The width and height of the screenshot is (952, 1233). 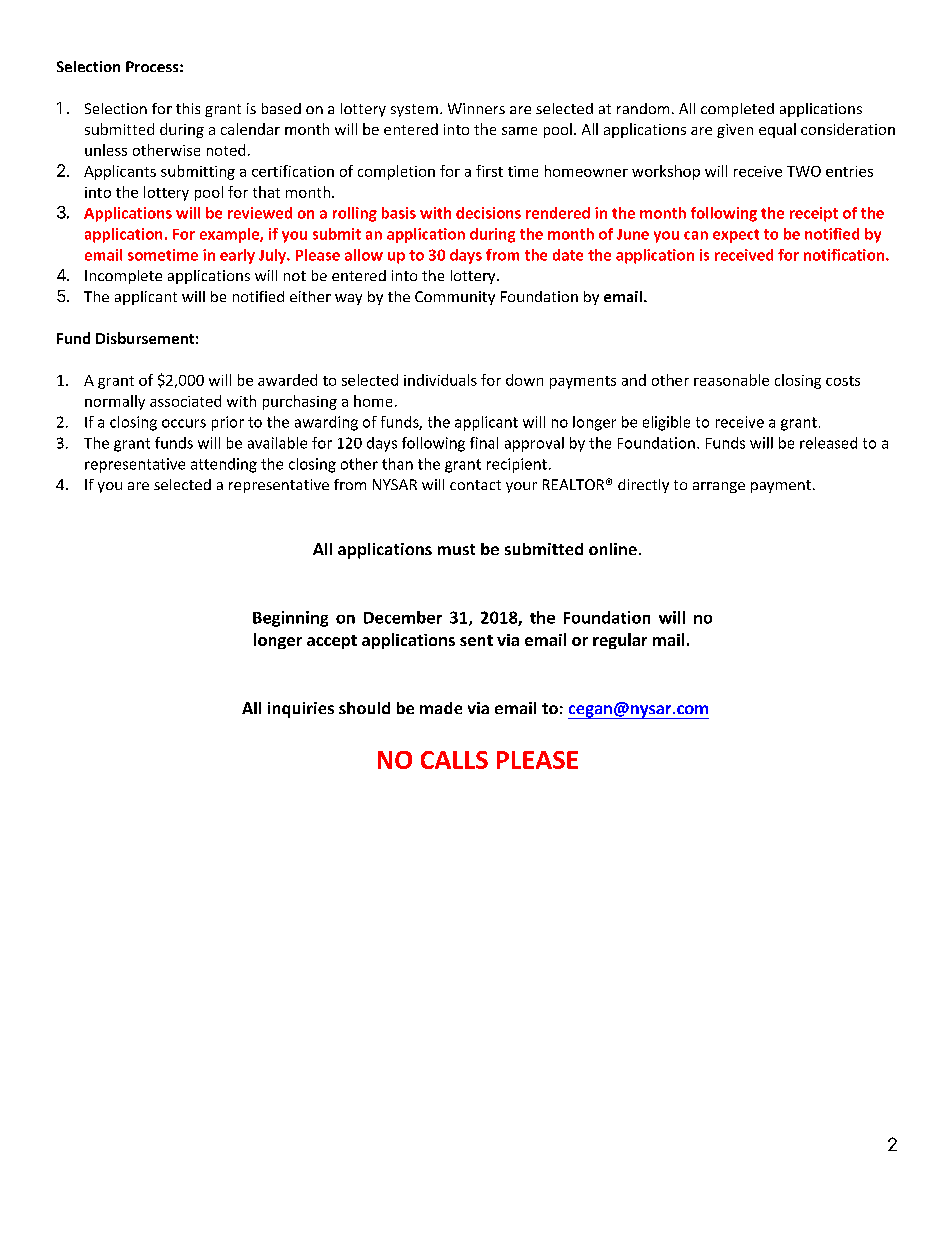 What do you see at coordinates (188, 108) in the screenshot?
I see `this` at bounding box center [188, 108].
